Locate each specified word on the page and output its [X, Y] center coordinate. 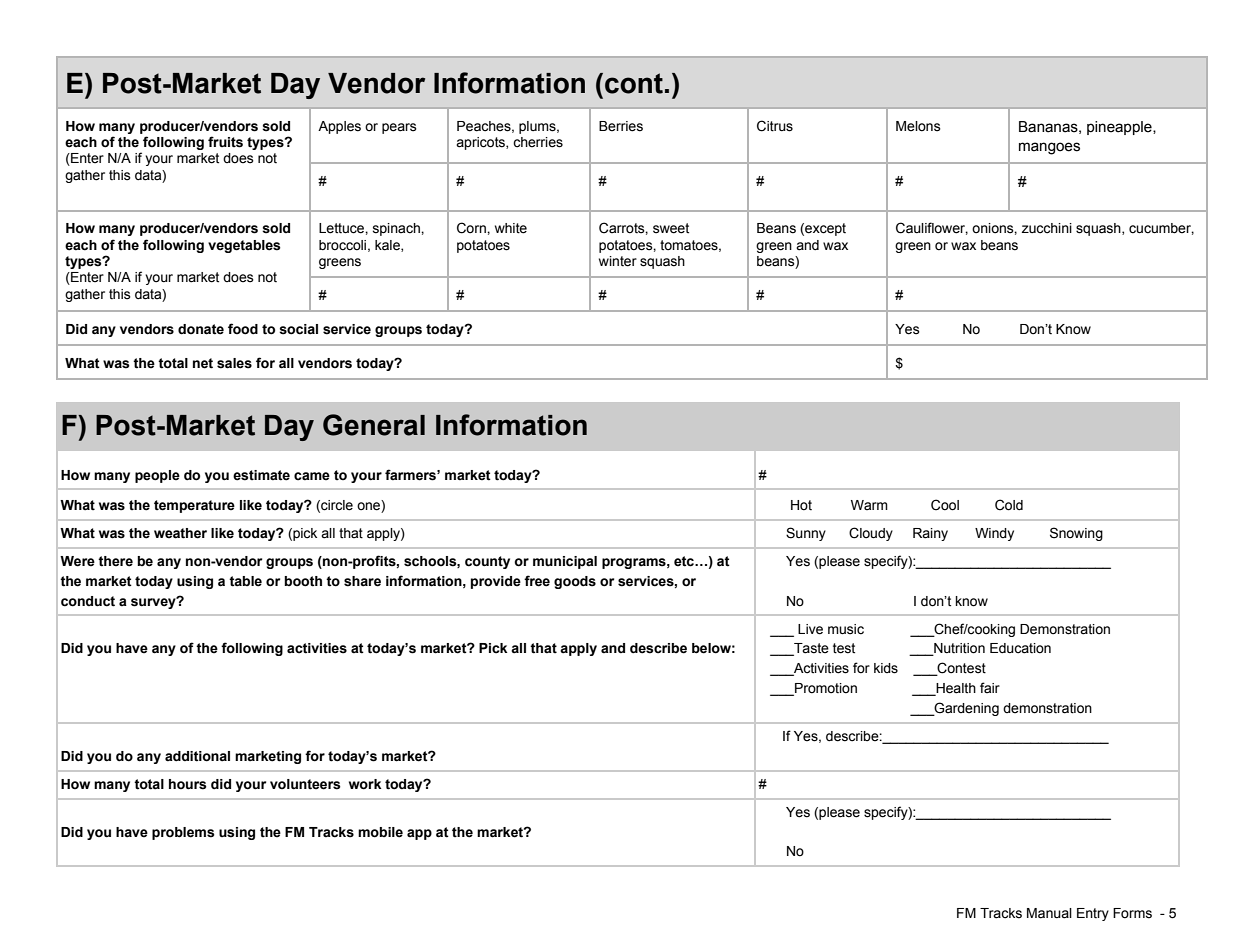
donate [201, 329]
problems [183, 833]
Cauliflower [932, 228]
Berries [621, 126]
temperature [194, 506]
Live [810, 629]
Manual [1049, 913]
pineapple [1120, 128]
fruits [225, 142]
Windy [994, 534]
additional [197, 756]
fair [990, 687]
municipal [565, 562]
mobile [380, 832]
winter [618, 261]
